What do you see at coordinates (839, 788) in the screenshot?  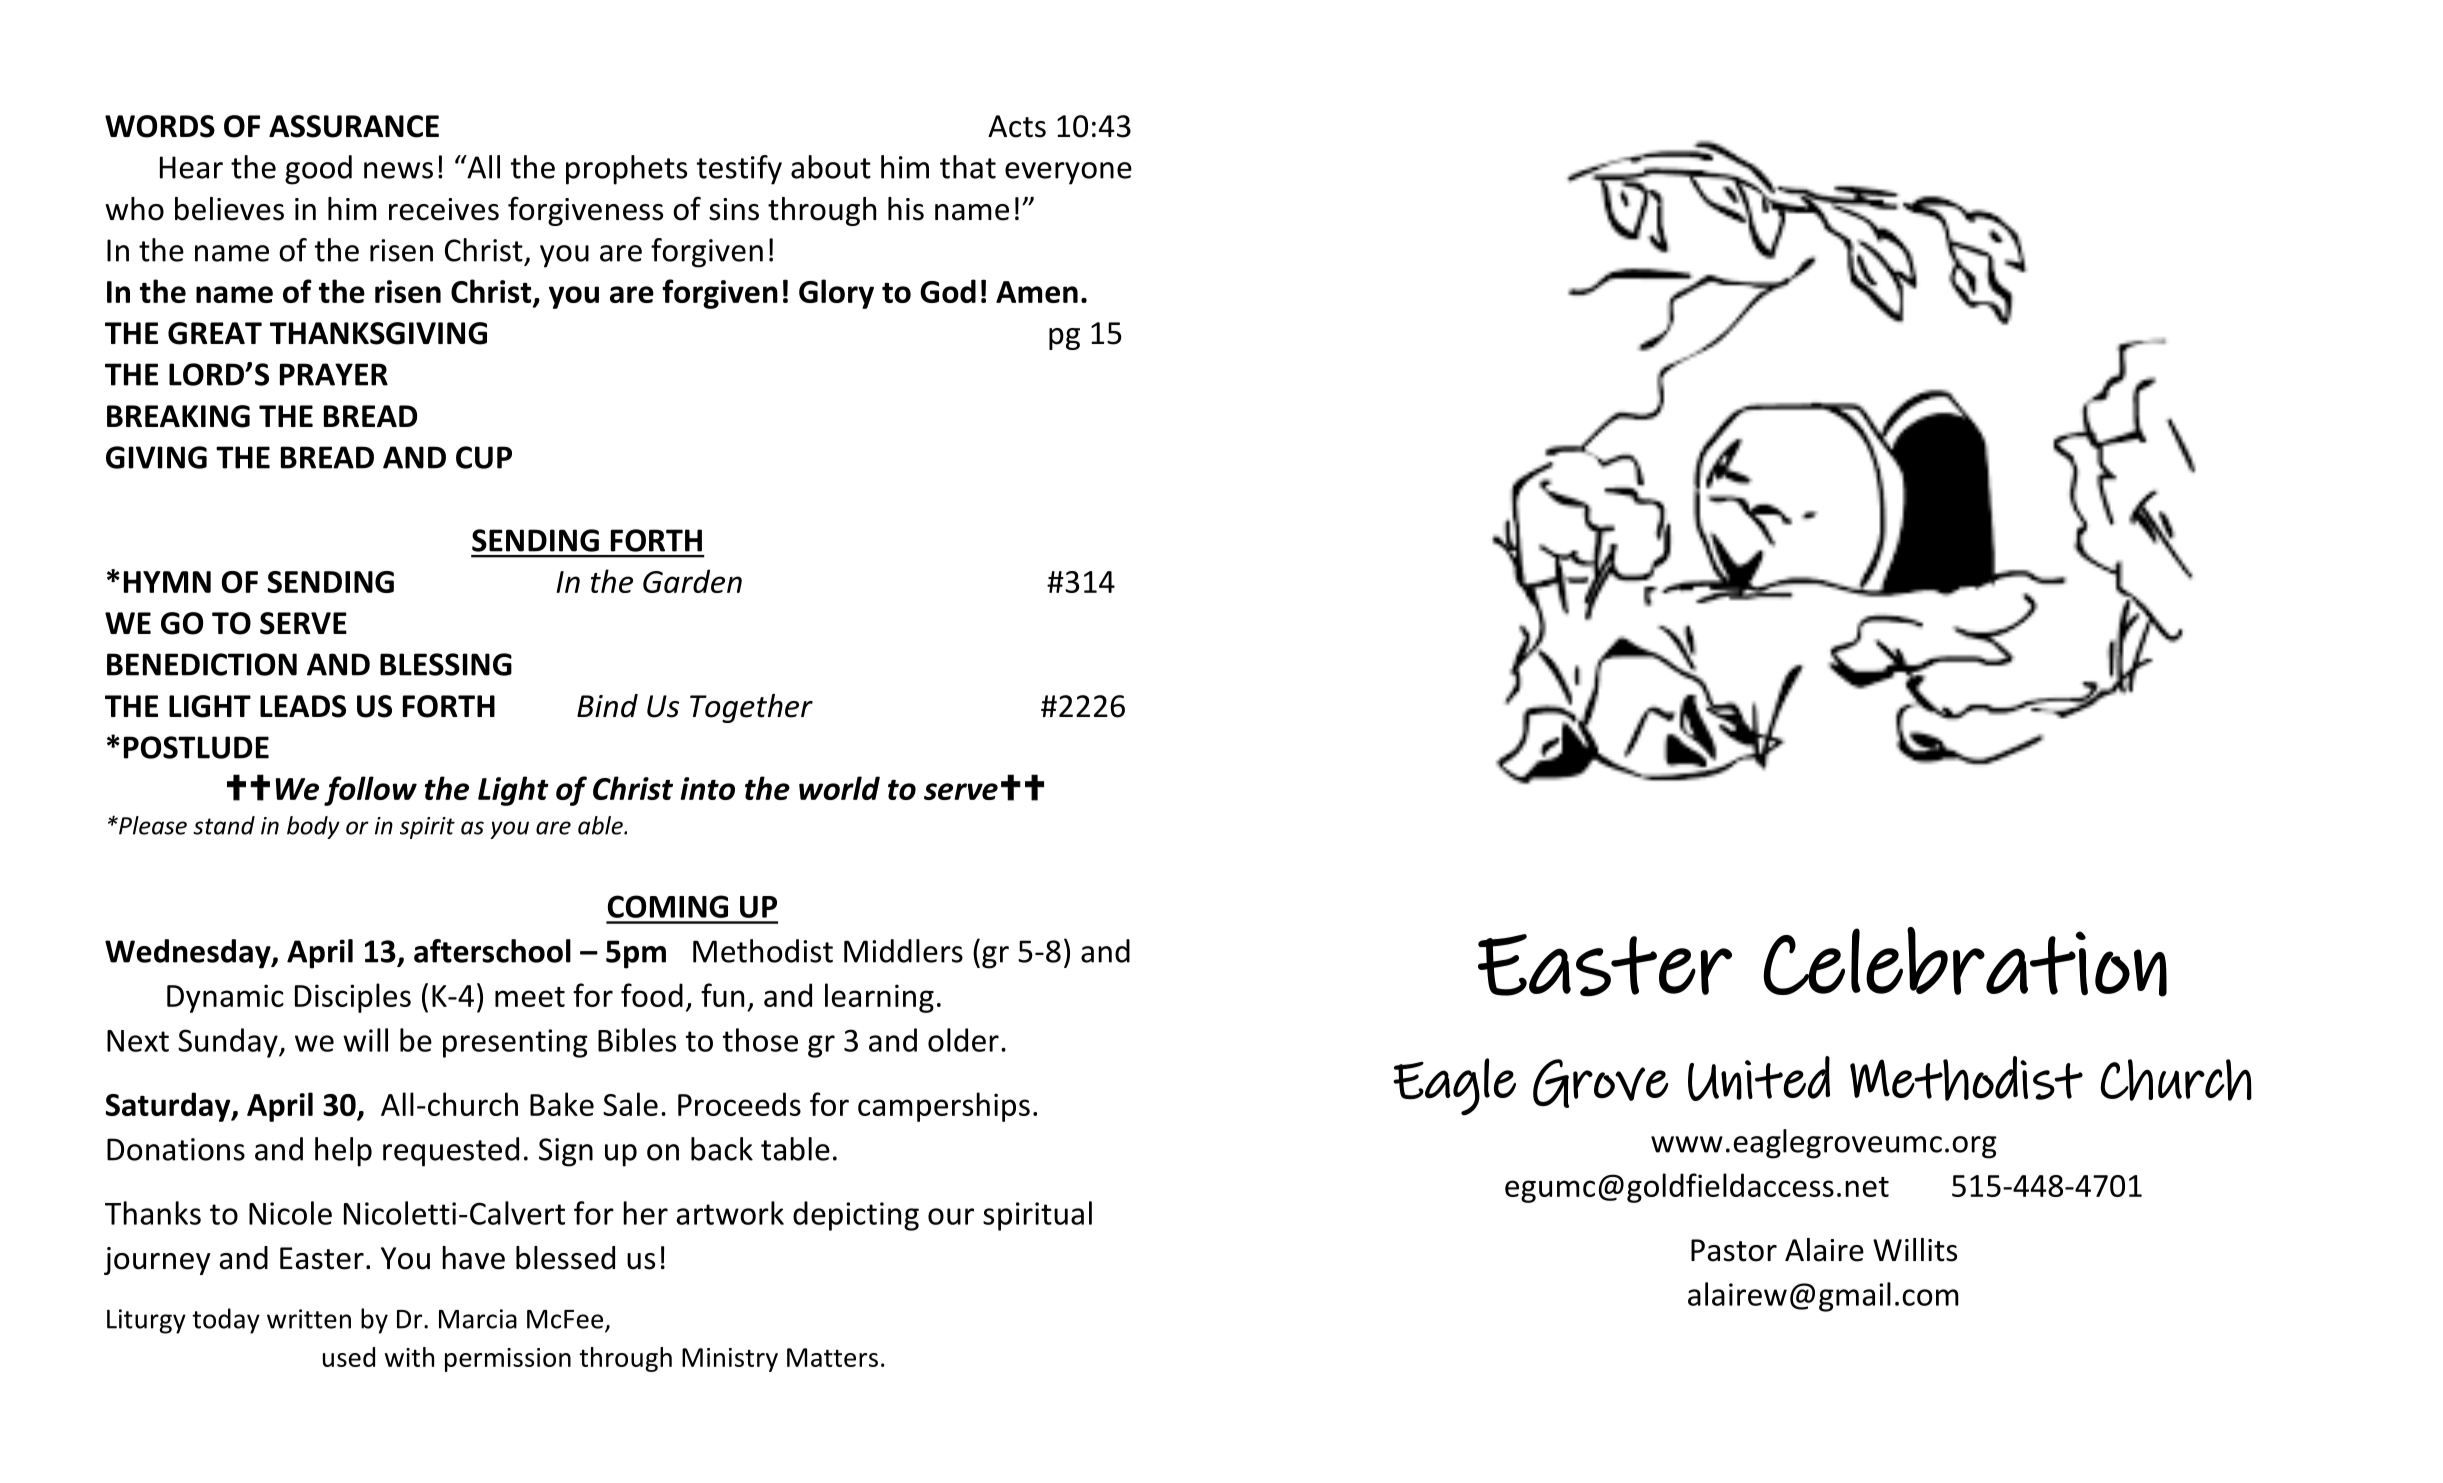 I see `world` at bounding box center [839, 788].
